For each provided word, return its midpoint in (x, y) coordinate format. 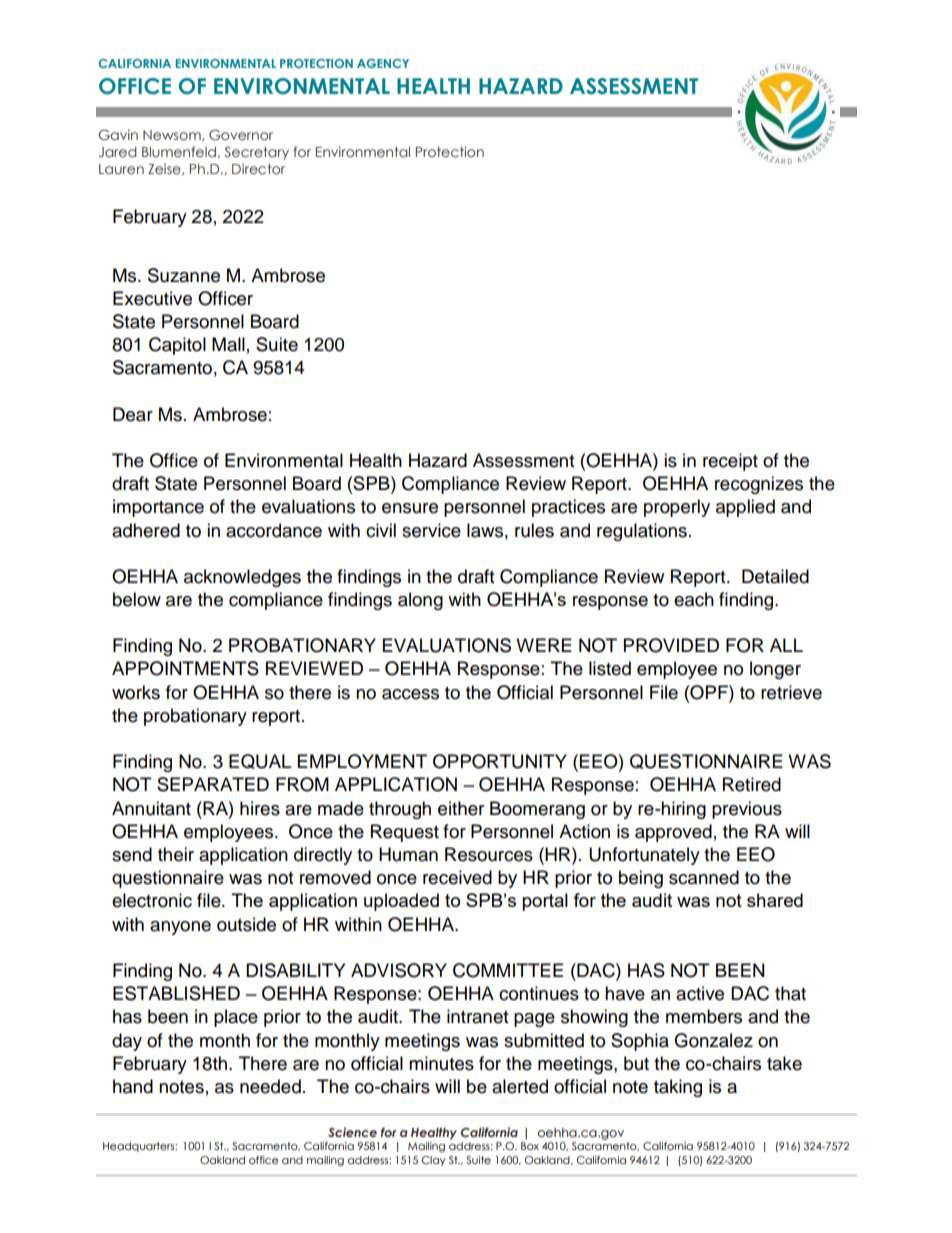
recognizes (759, 485)
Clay (434, 1161)
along (420, 601)
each (694, 599)
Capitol (177, 346)
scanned (704, 877)
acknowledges (242, 578)
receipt (730, 462)
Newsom (173, 135)
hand (133, 1086)
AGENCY (383, 63)
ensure (410, 508)
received (457, 877)
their (176, 854)
